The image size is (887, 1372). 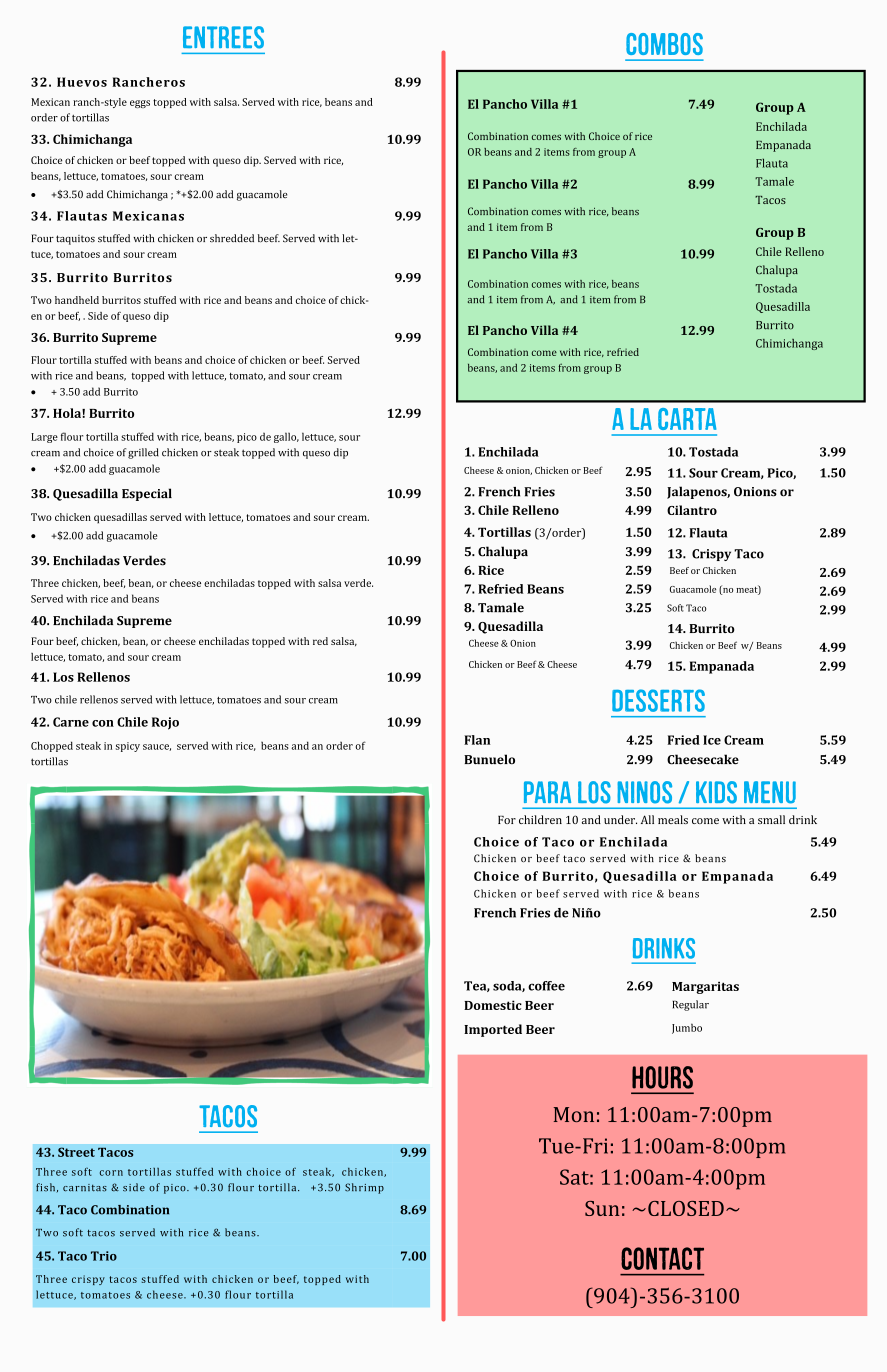 I want to click on Entrees, so click(x=223, y=37).
